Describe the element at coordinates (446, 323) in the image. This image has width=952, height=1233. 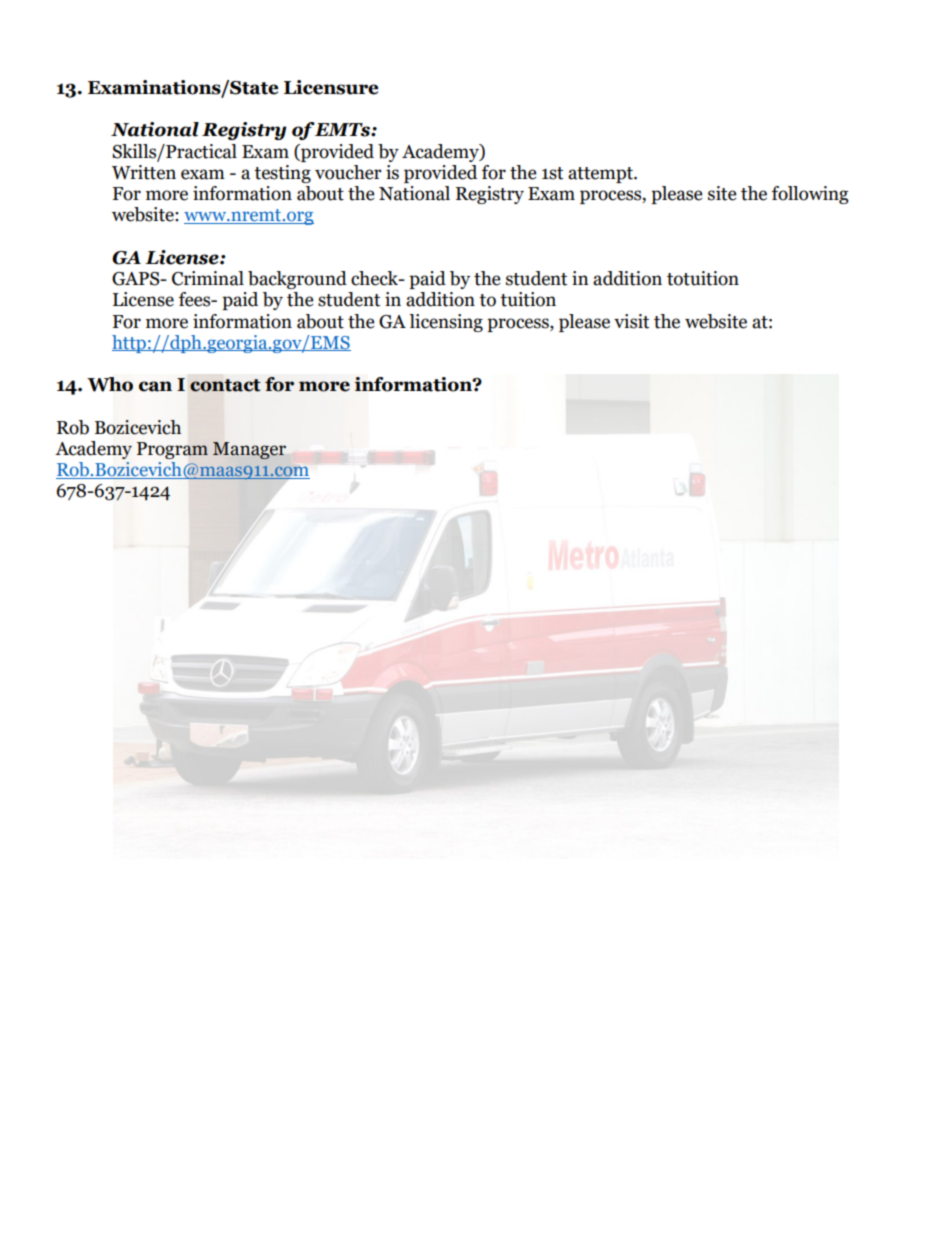
I see `licensing` at that location.
